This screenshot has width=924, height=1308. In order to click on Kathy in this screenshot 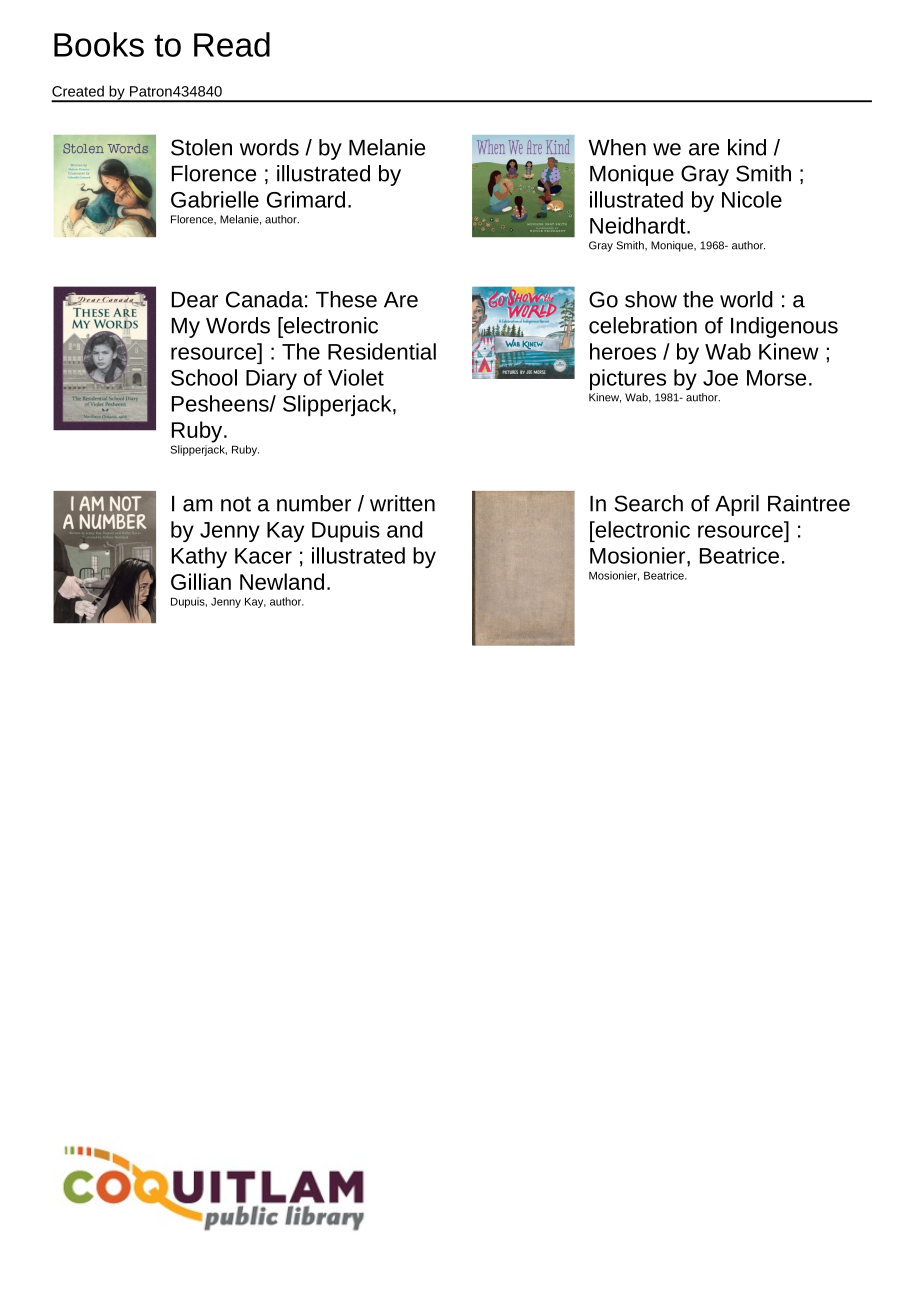, I will do `click(199, 557)`.
